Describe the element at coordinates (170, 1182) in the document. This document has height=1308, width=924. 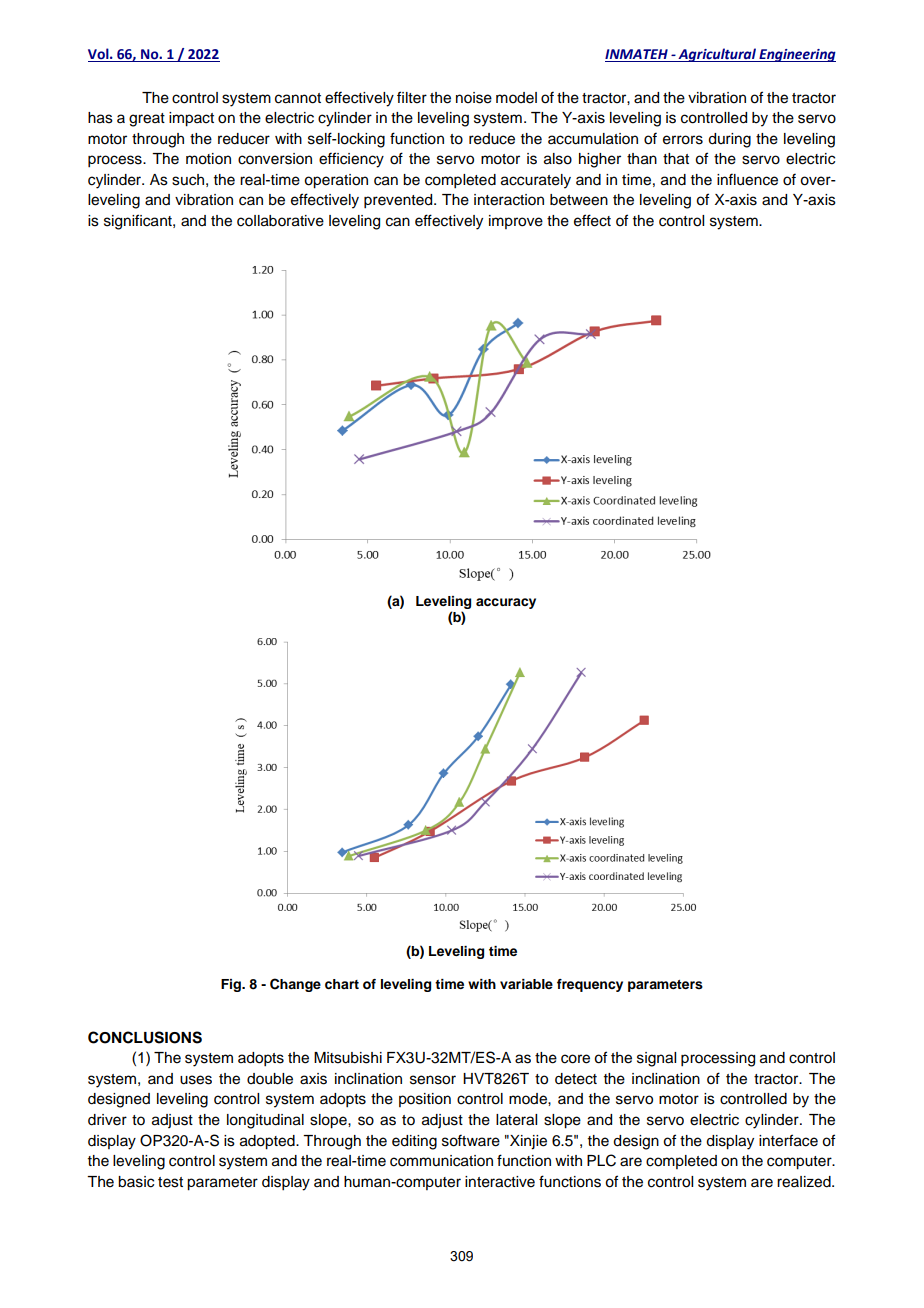
I see `test` at that location.
